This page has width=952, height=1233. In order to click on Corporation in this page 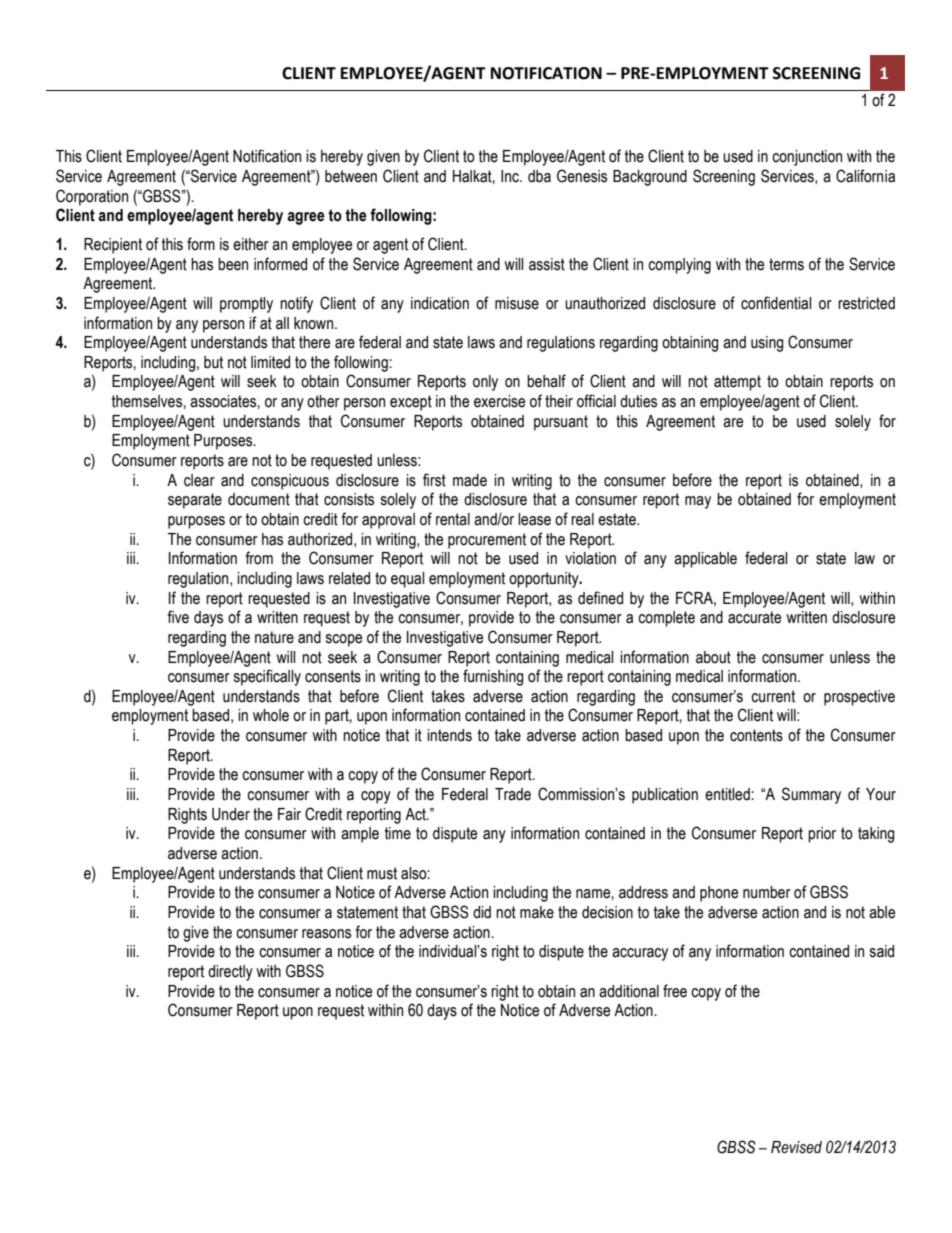, I will do `click(92, 197)`.
